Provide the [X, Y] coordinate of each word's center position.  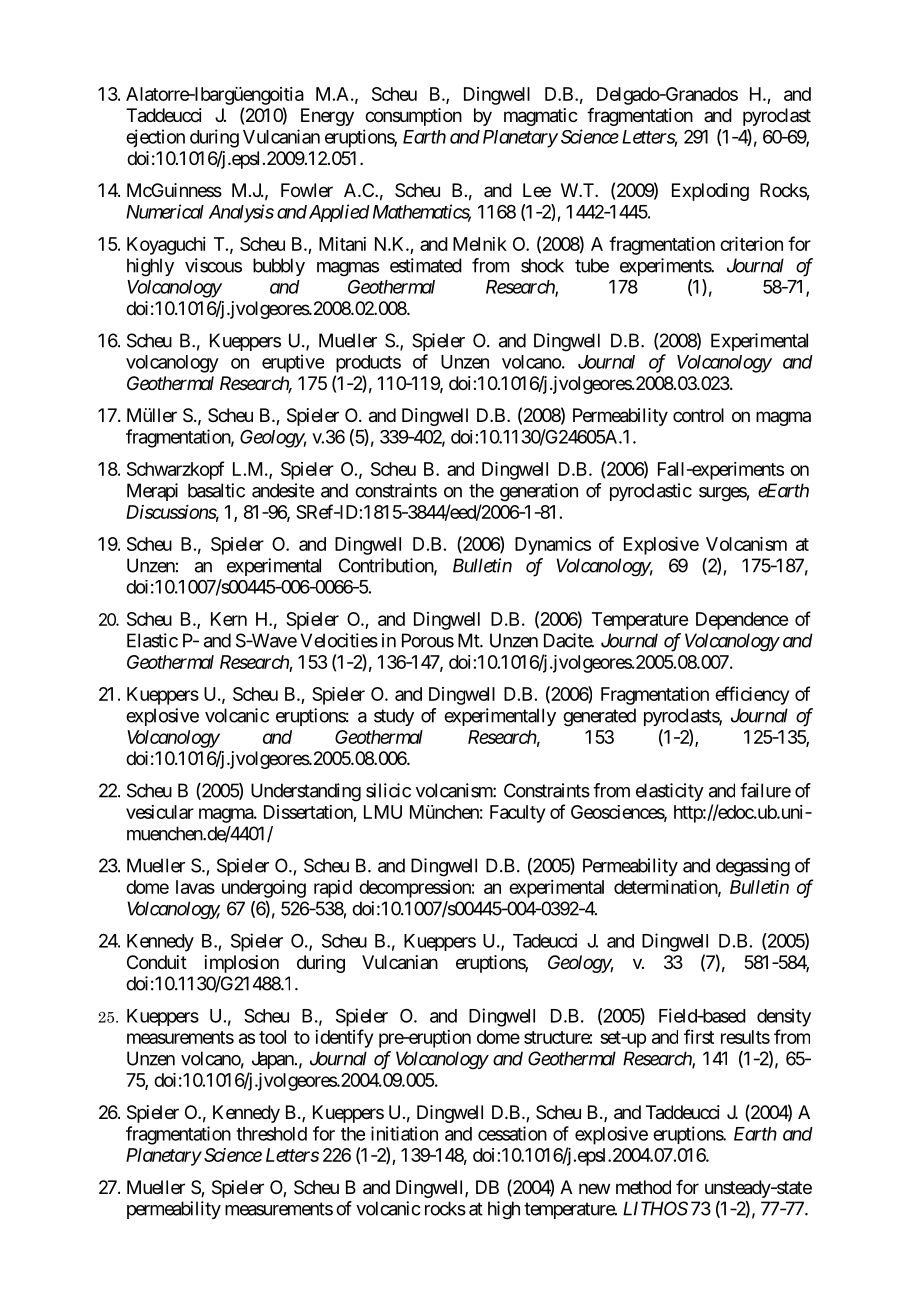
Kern [229, 619]
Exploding [710, 192]
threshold [271, 1134]
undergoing [264, 889]
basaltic [216, 490]
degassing [753, 867]
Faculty [517, 814]
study [394, 717]
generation [539, 492]
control [698, 415]
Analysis [241, 213]
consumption [413, 117]
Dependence [742, 621]
